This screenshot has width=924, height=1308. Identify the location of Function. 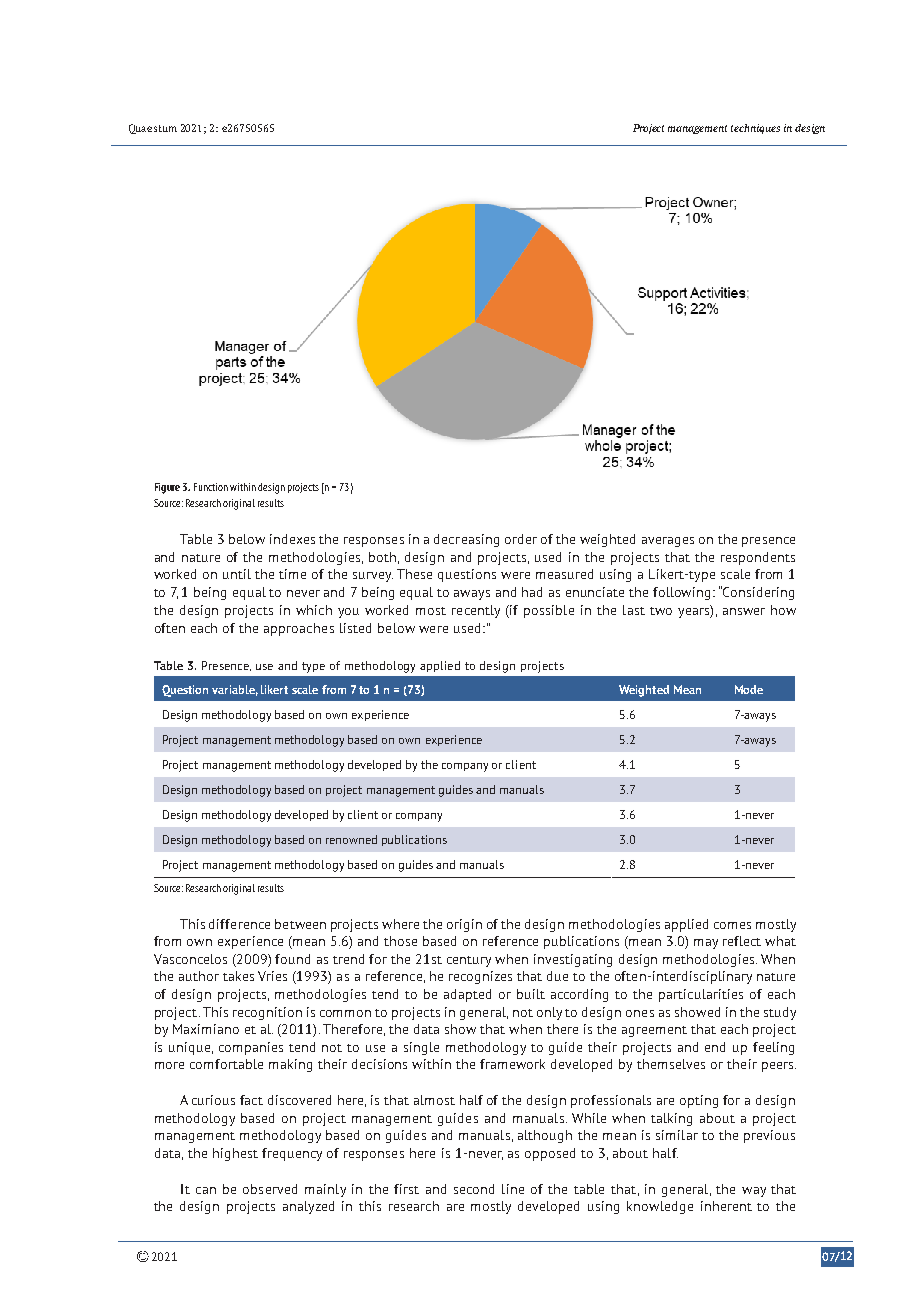
(211, 487).
